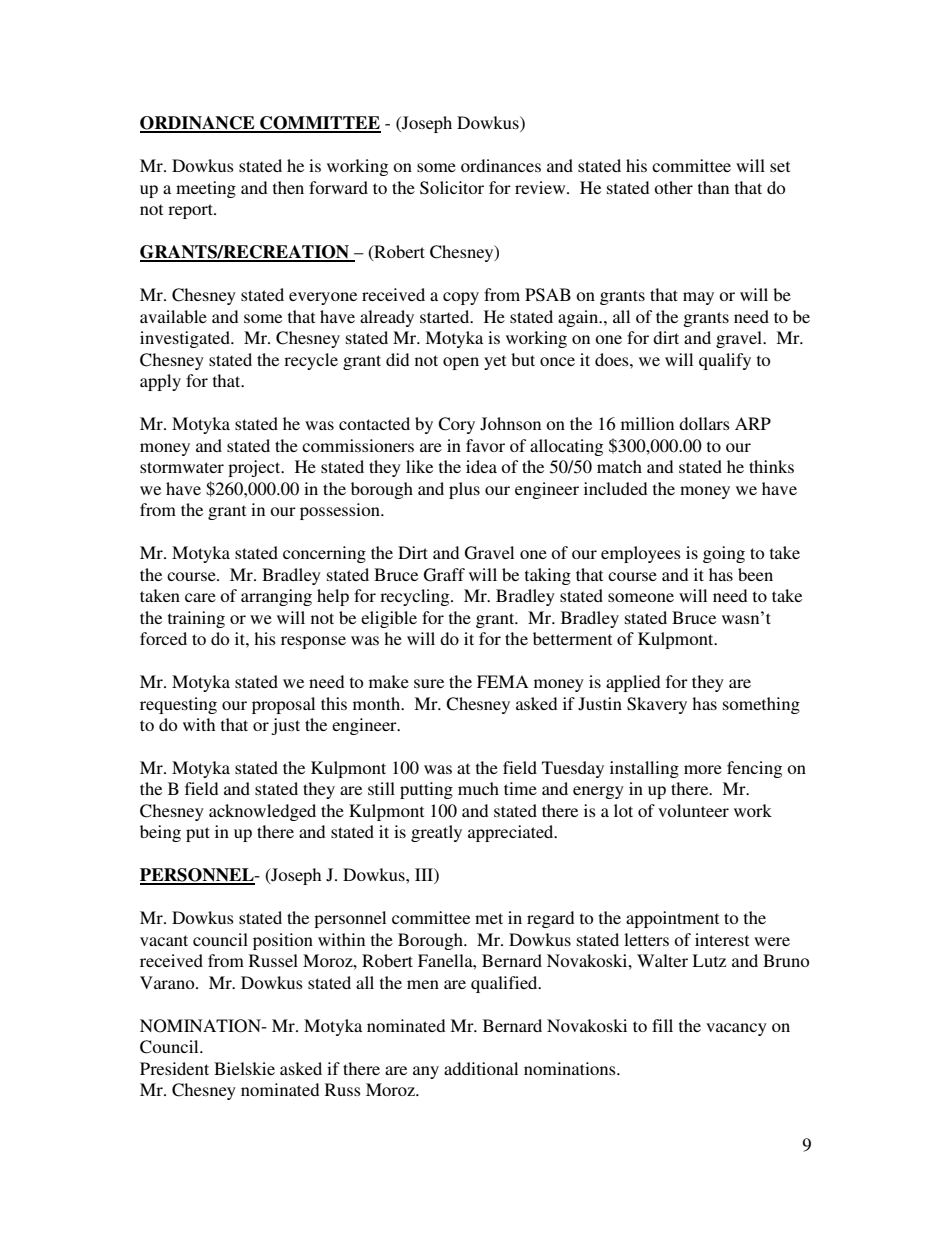 The width and height of the document is (952, 1233). Describe the element at coordinates (755, 574) in the document. I see `been` at that location.
